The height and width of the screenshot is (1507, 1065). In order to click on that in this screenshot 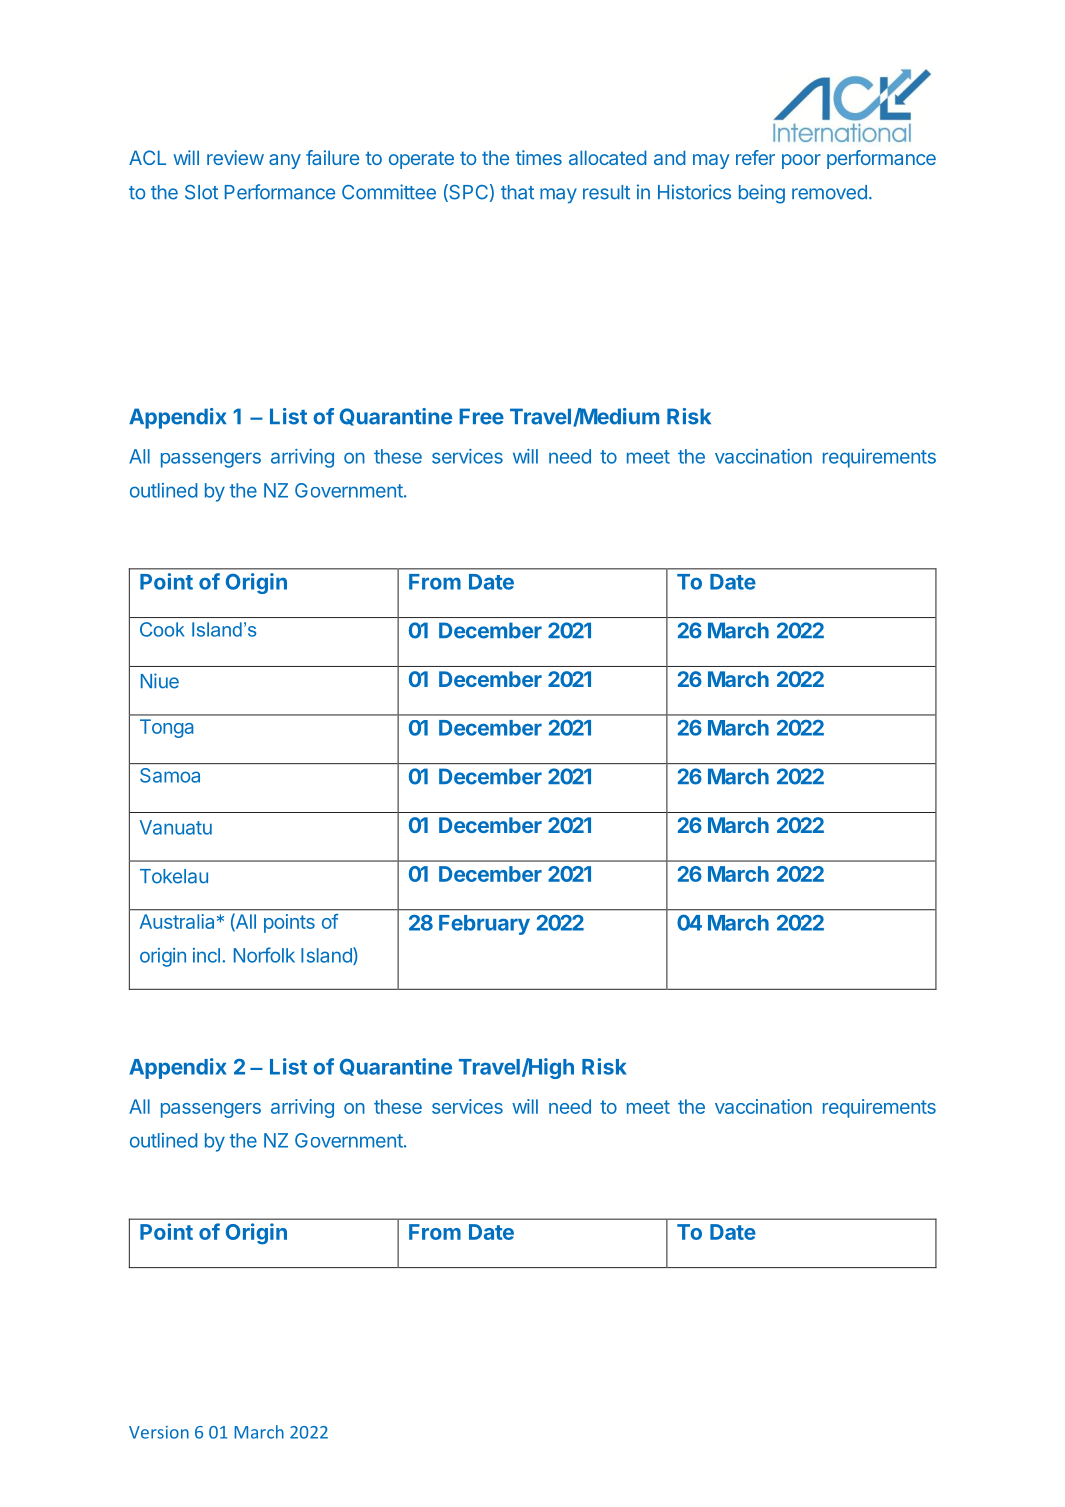, I will do `click(517, 192)`.
